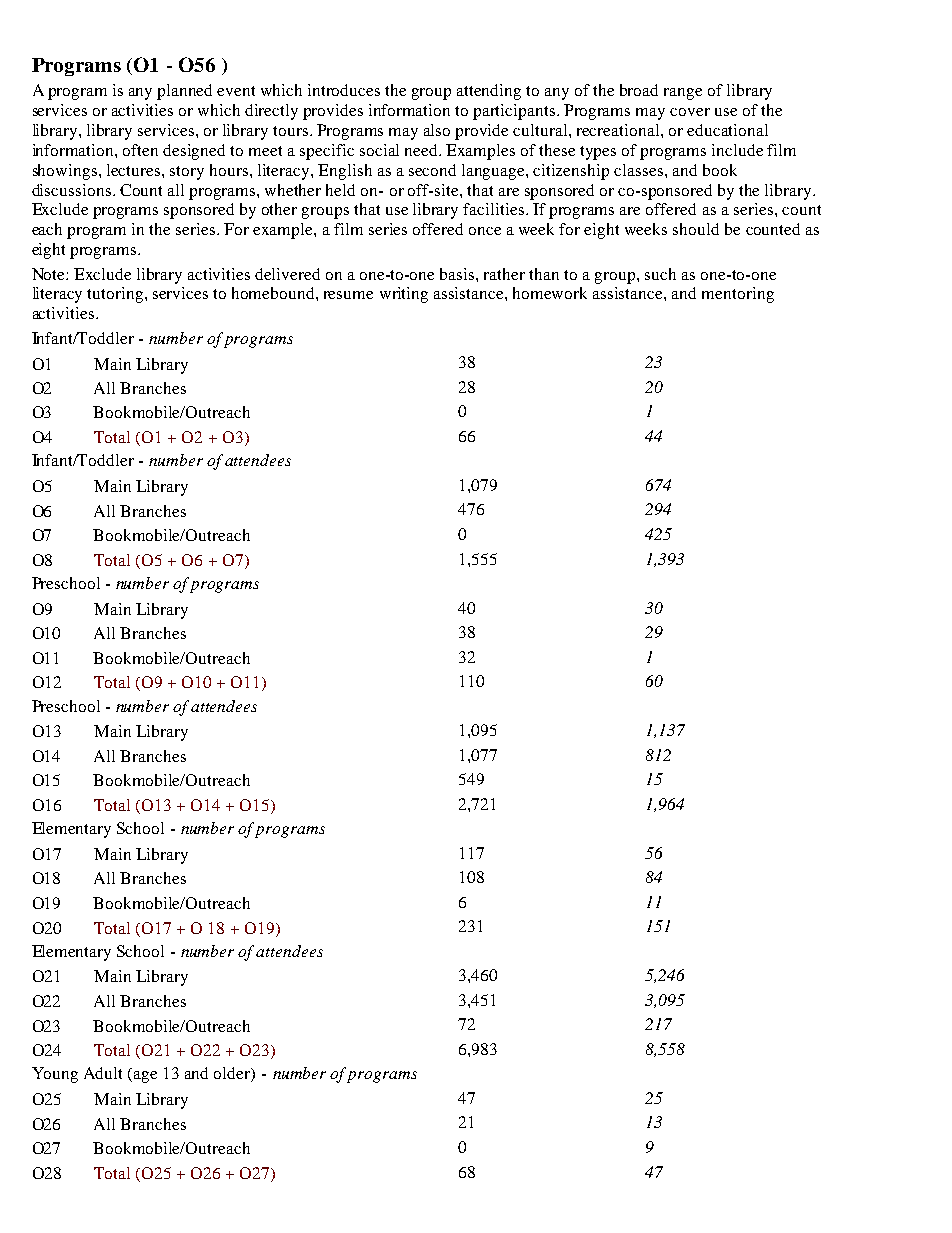 The image size is (952, 1233). I want to click on tutoring, so click(116, 295).
